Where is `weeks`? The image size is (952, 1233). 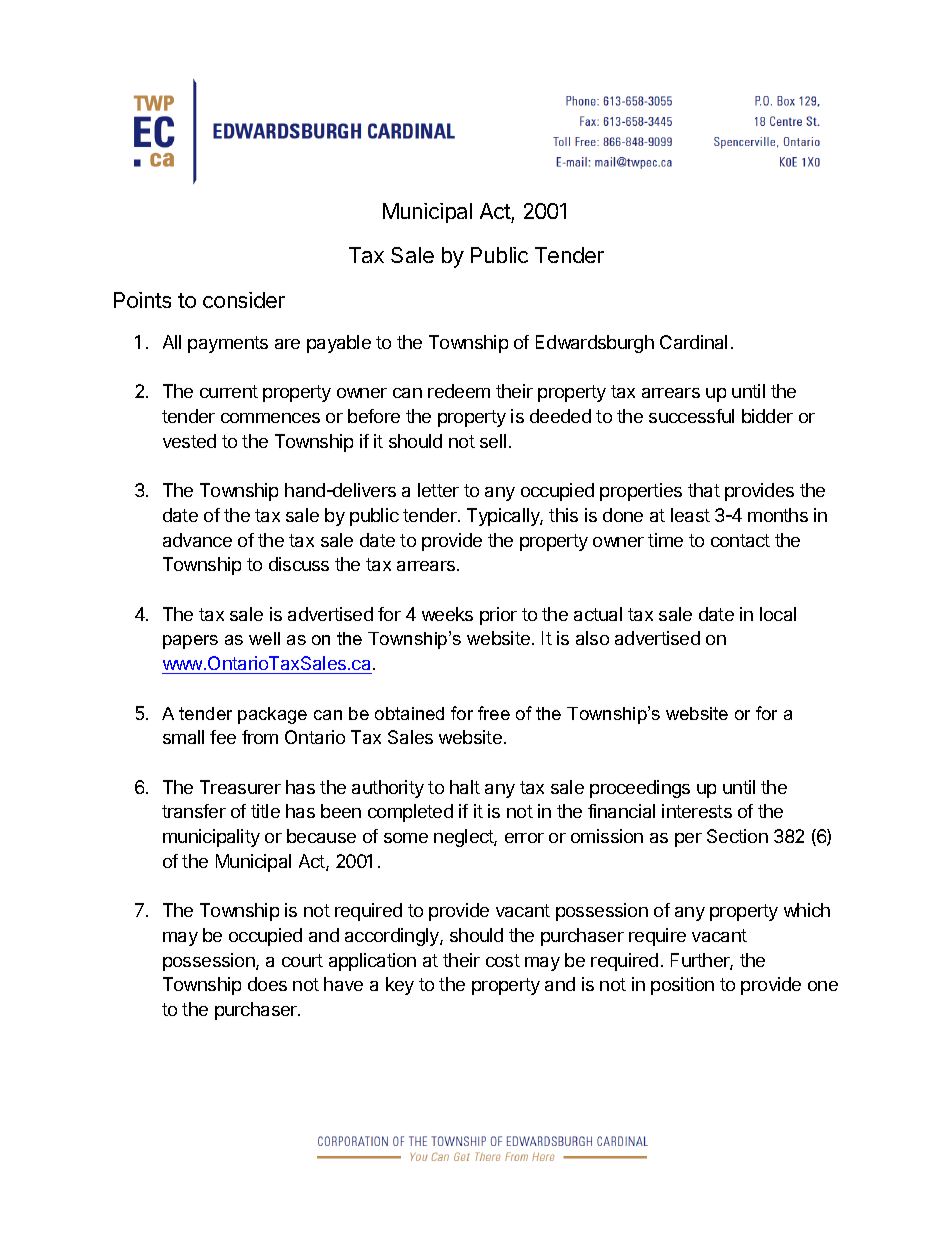 weeks is located at coordinates (447, 614).
